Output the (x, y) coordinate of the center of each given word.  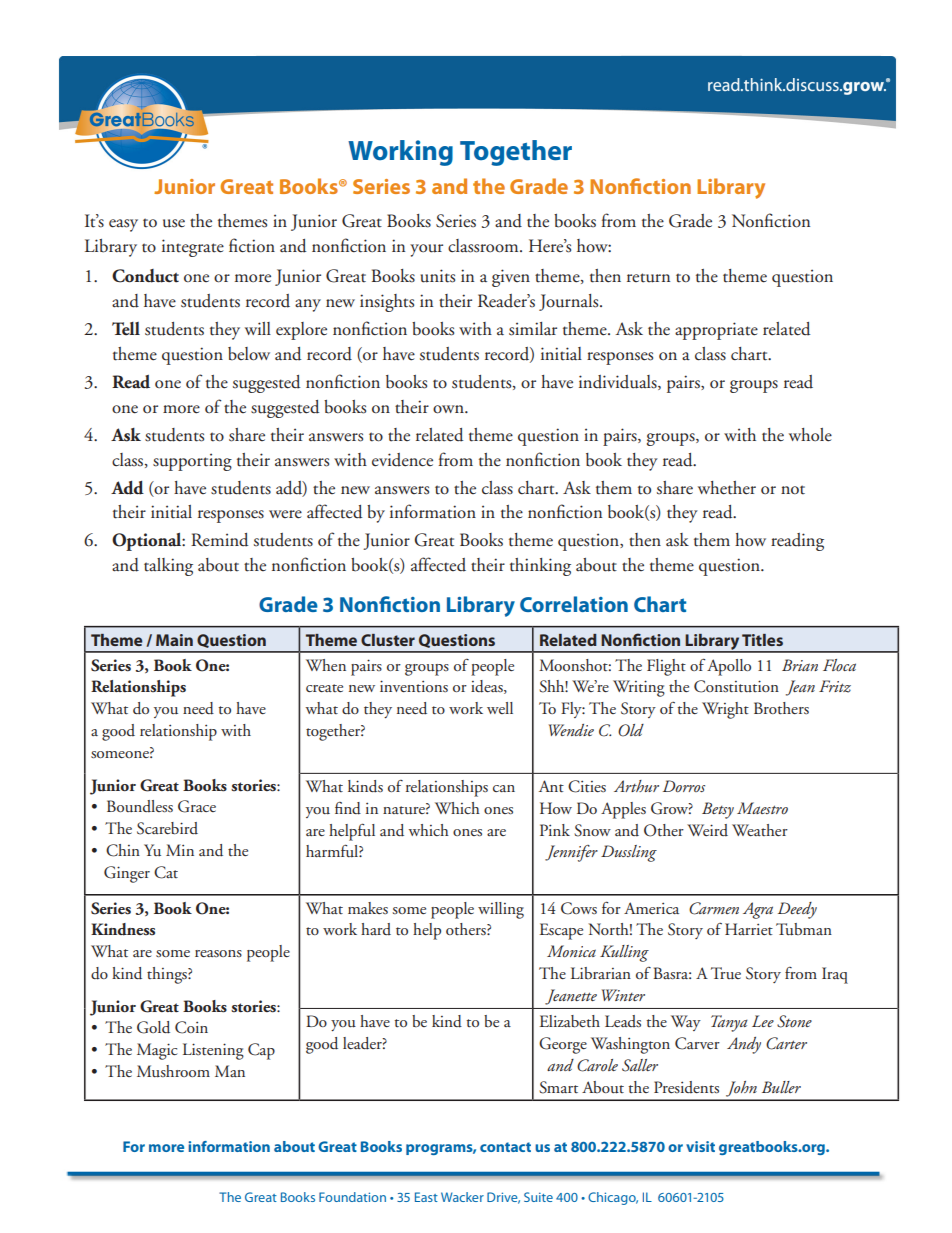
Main (174, 640)
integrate (193, 248)
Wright (725, 710)
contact (505, 1147)
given (511, 278)
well (500, 708)
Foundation (352, 1197)
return (648, 278)
